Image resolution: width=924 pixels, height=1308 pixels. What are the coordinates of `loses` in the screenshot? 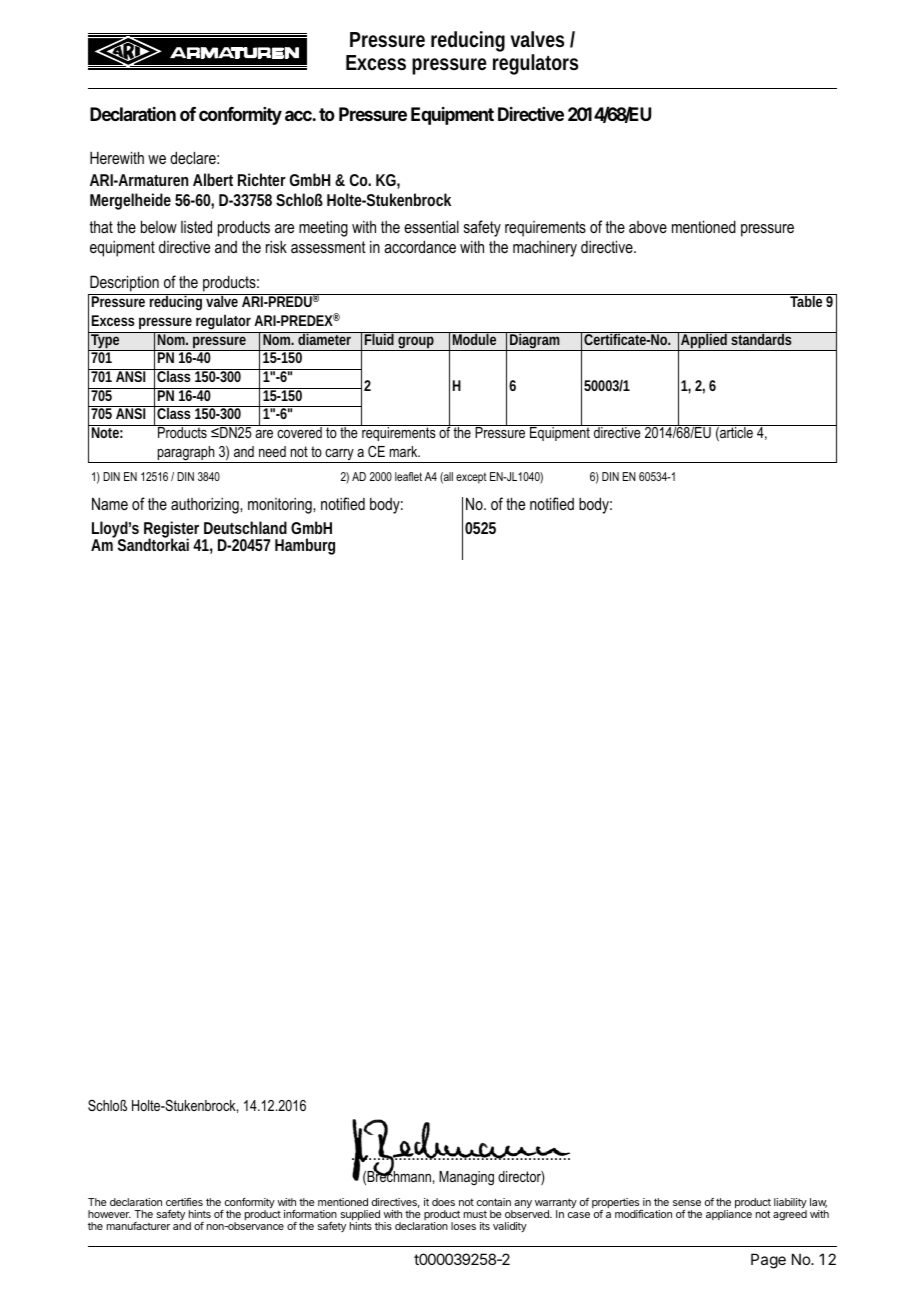 It's located at (463, 1226).
